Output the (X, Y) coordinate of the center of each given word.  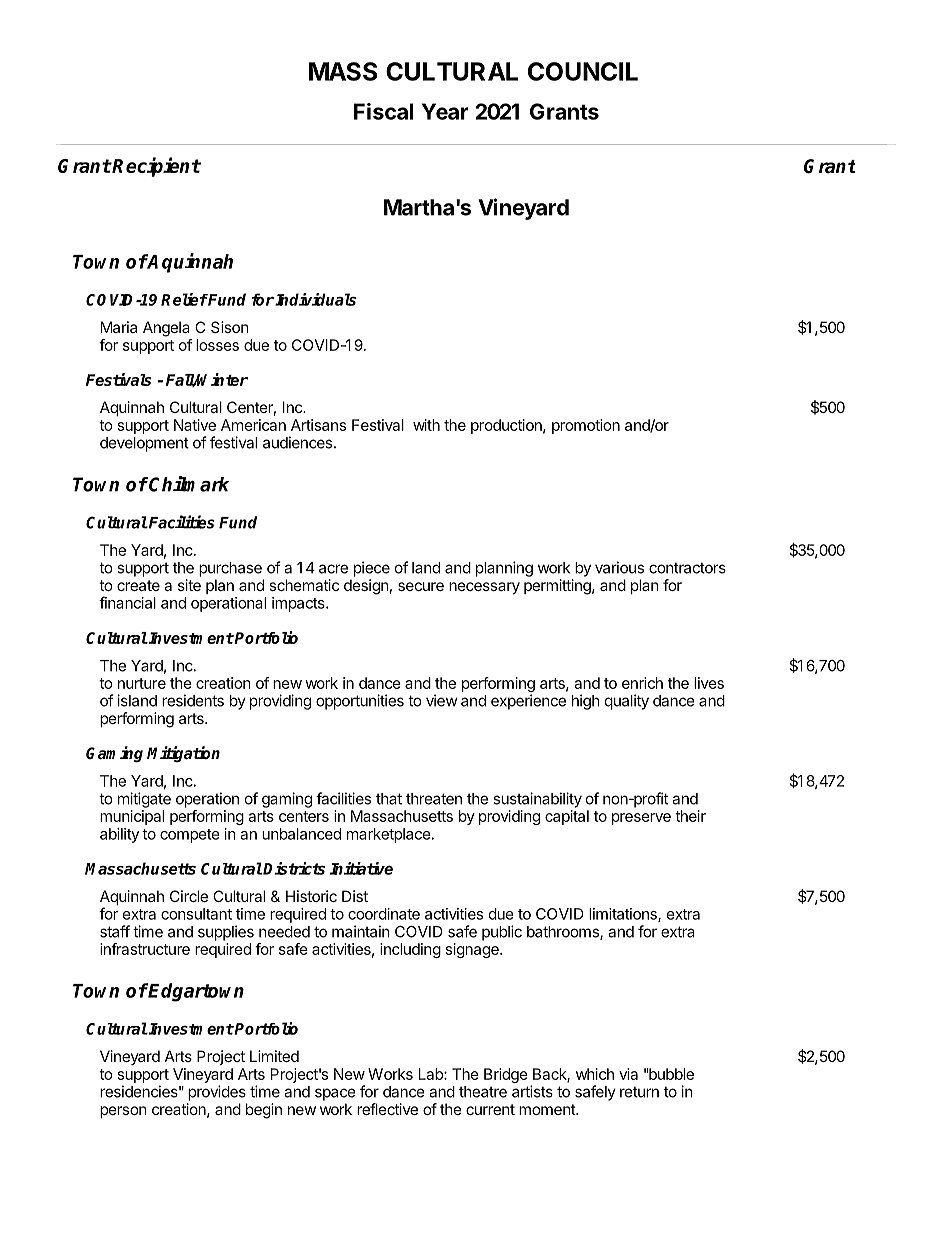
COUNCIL (583, 71)
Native (195, 425)
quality (627, 702)
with (426, 425)
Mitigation (183, 754)
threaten (434, 799)
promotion (586, 426)
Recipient (156, 167)
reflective (387, 1109)
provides (217, 1093)
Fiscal (383, 111)
